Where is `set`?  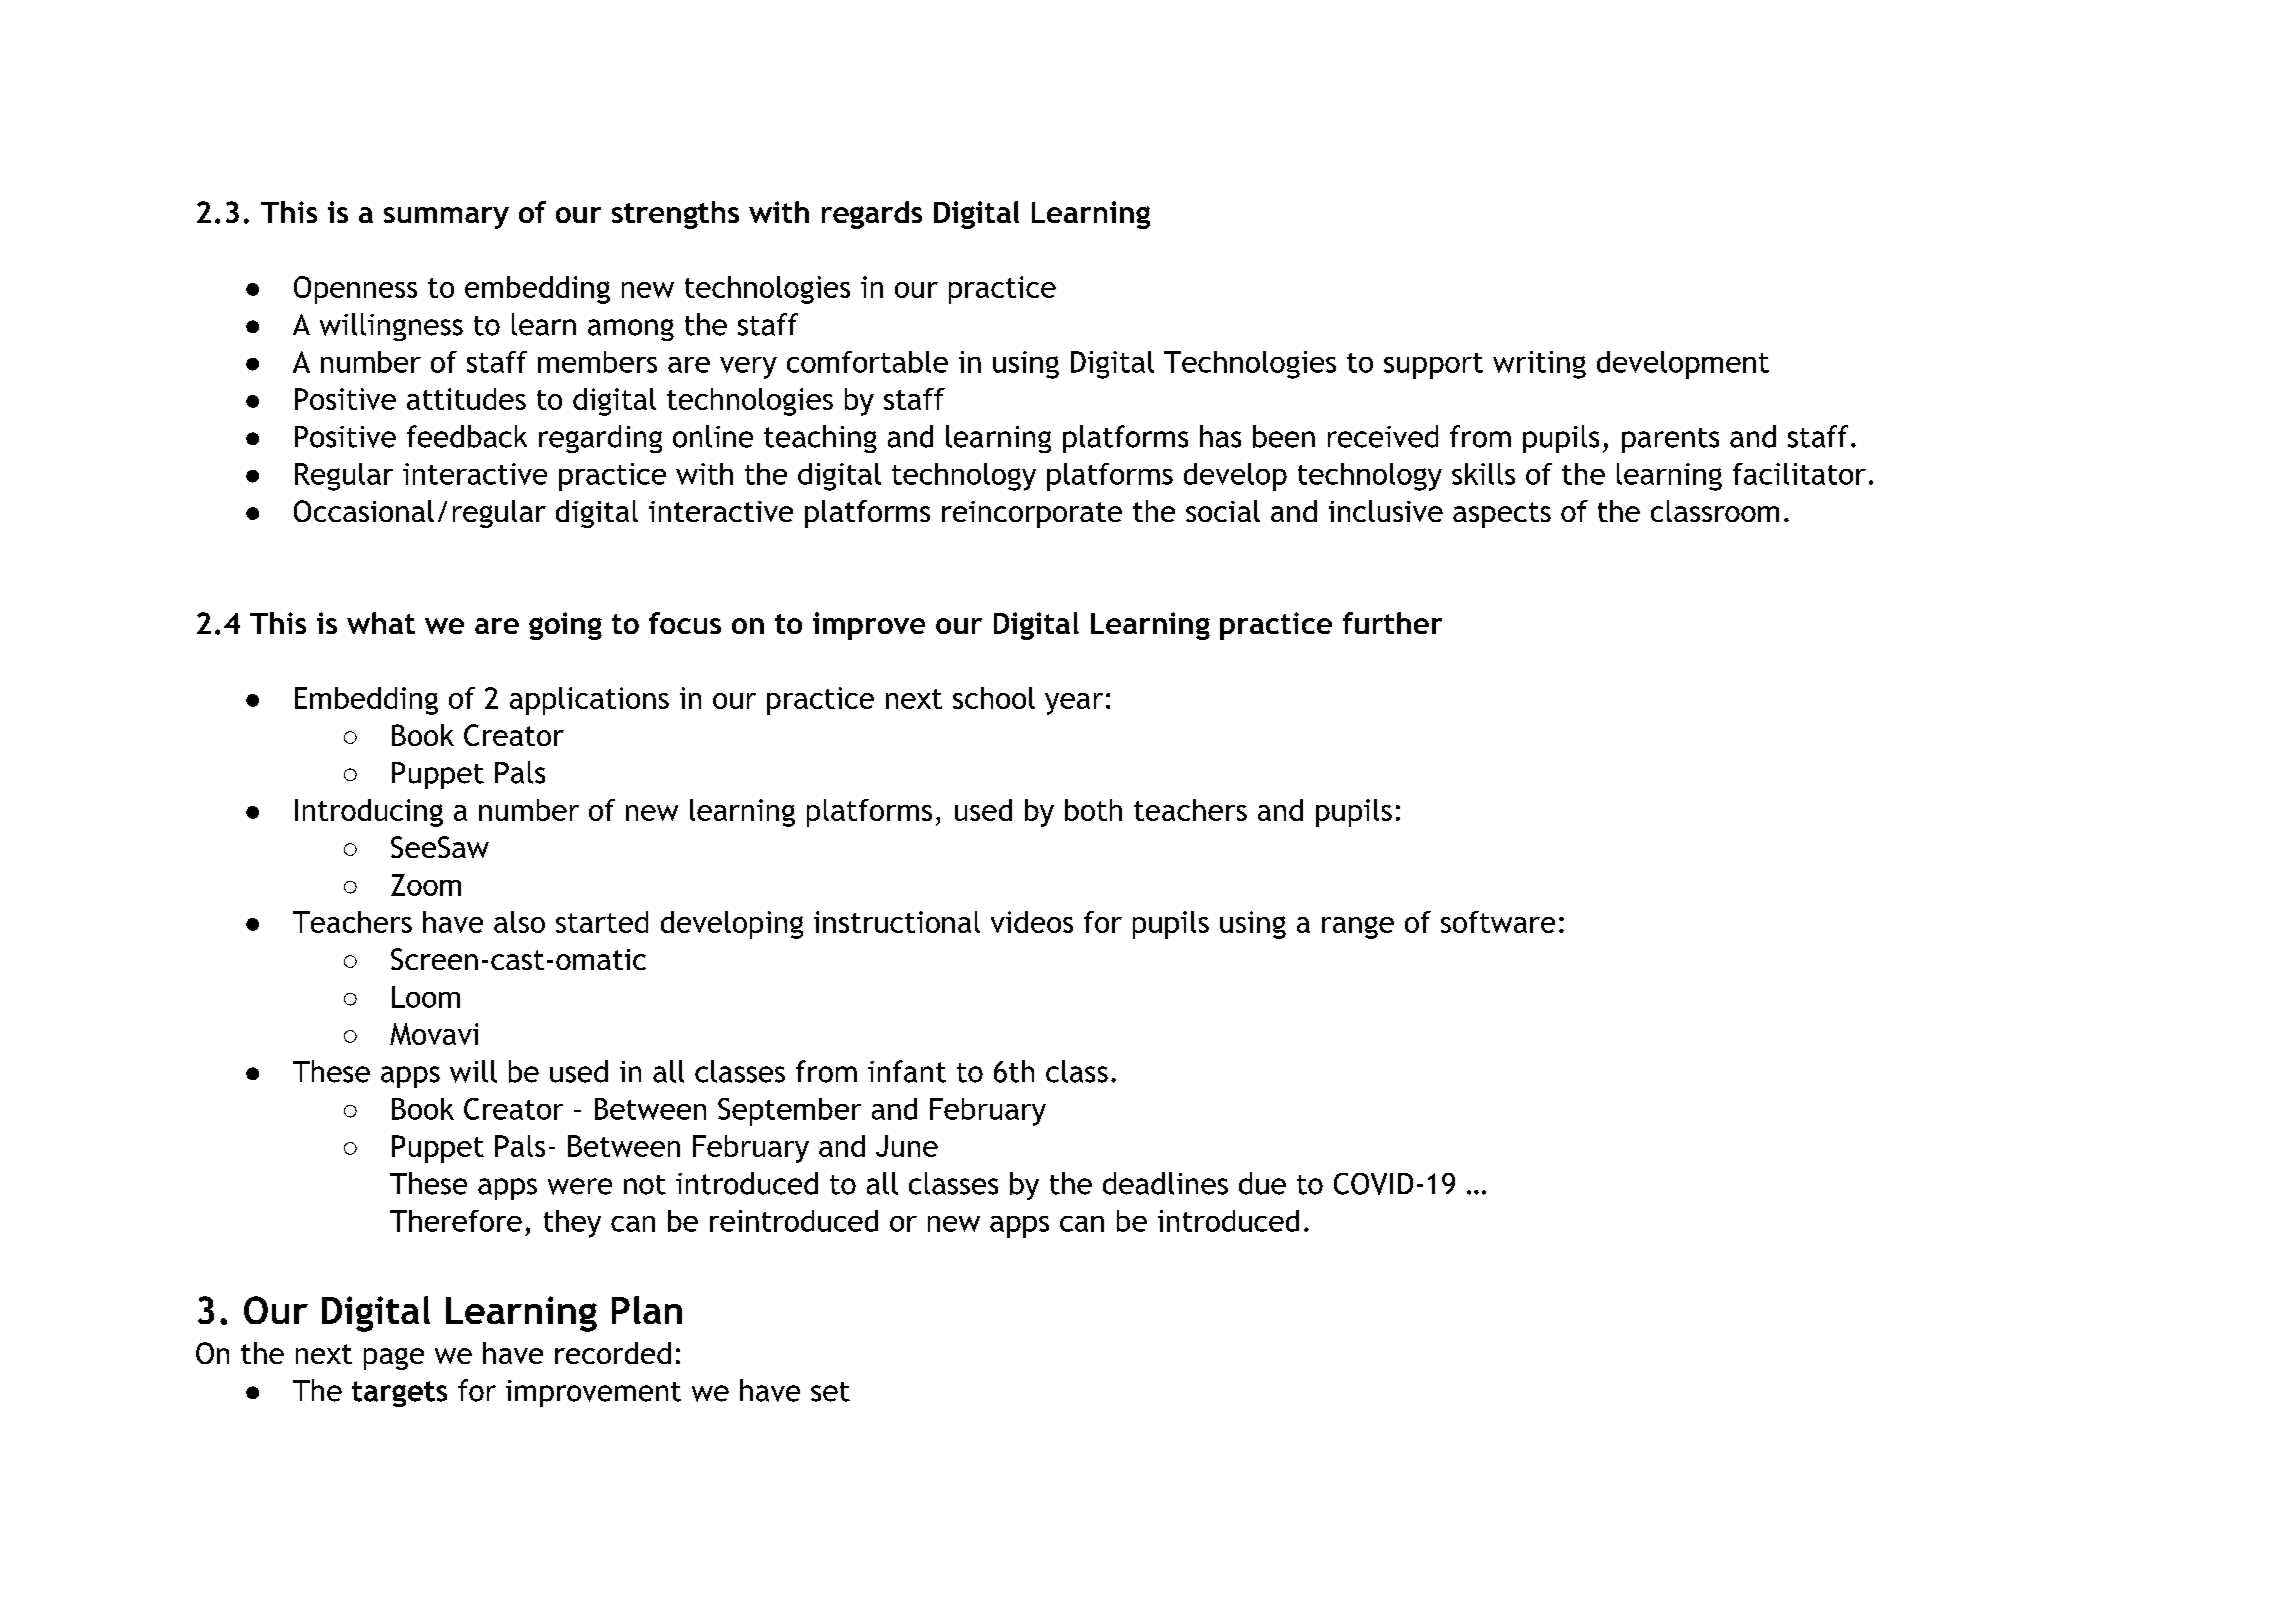
set is located at coordinates (830, 1392).
